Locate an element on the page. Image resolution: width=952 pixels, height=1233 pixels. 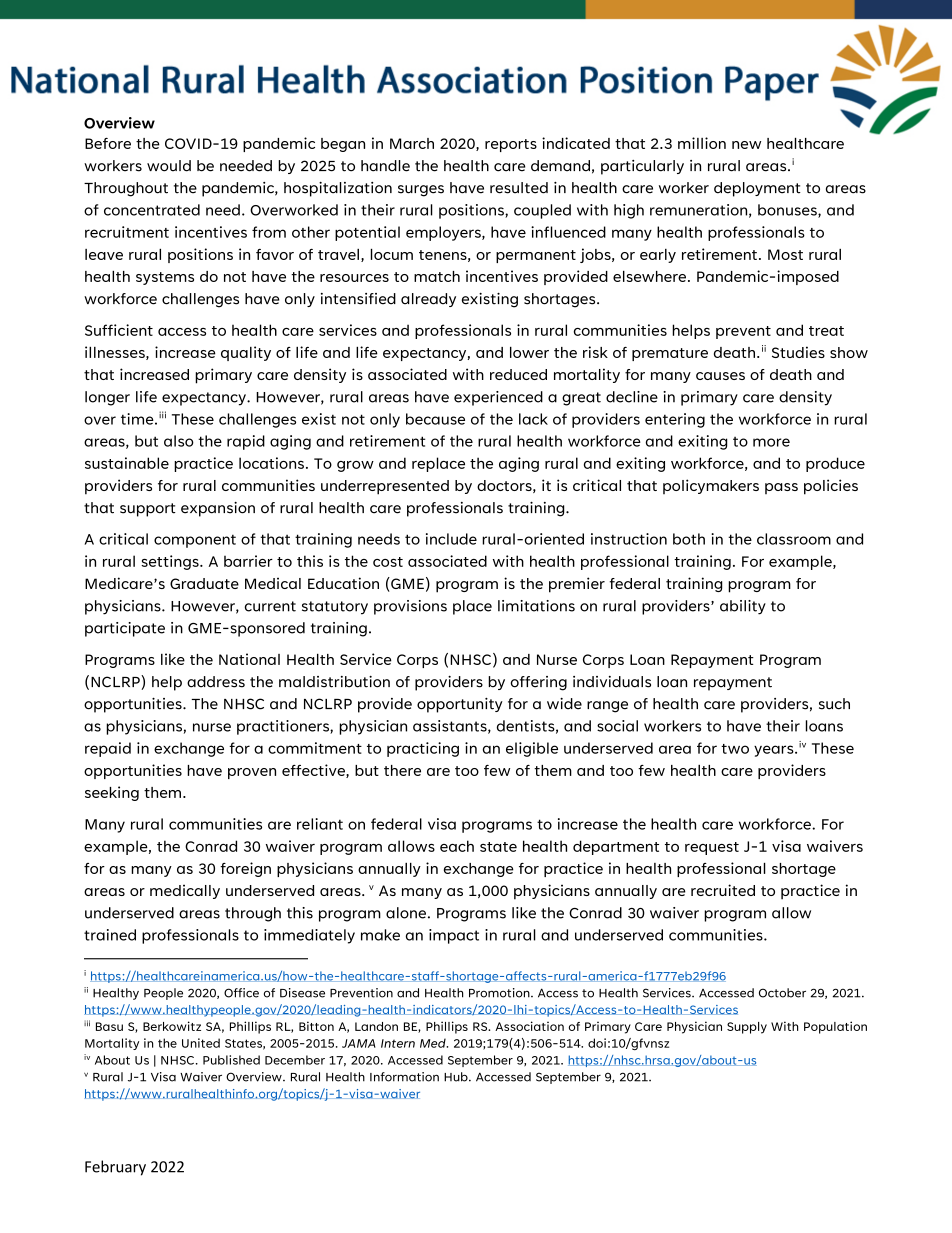
deployment is located at coordinates (757, 189).
